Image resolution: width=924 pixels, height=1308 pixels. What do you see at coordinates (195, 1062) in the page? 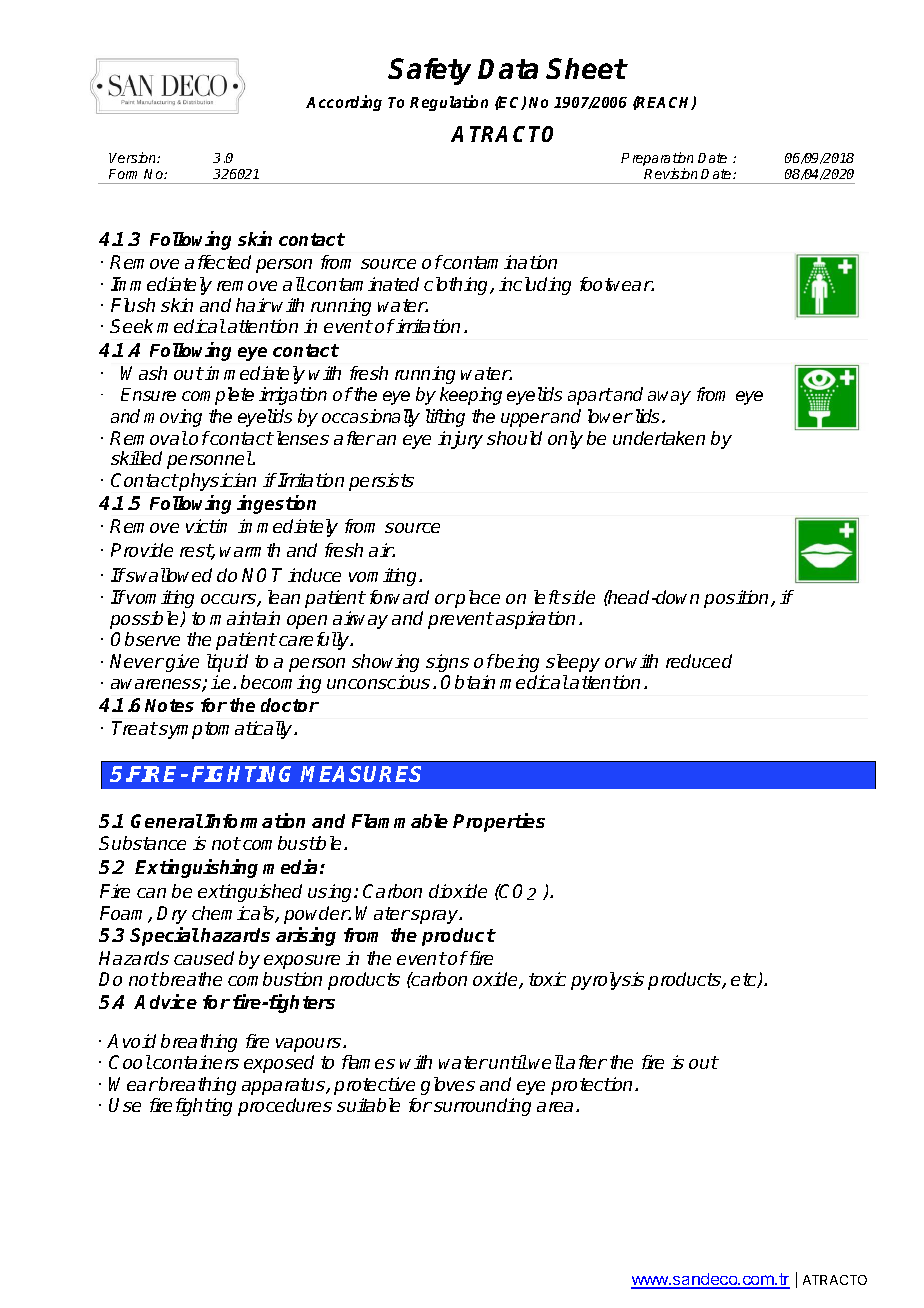
I see `containers` at bounding box center [195, 1062].
